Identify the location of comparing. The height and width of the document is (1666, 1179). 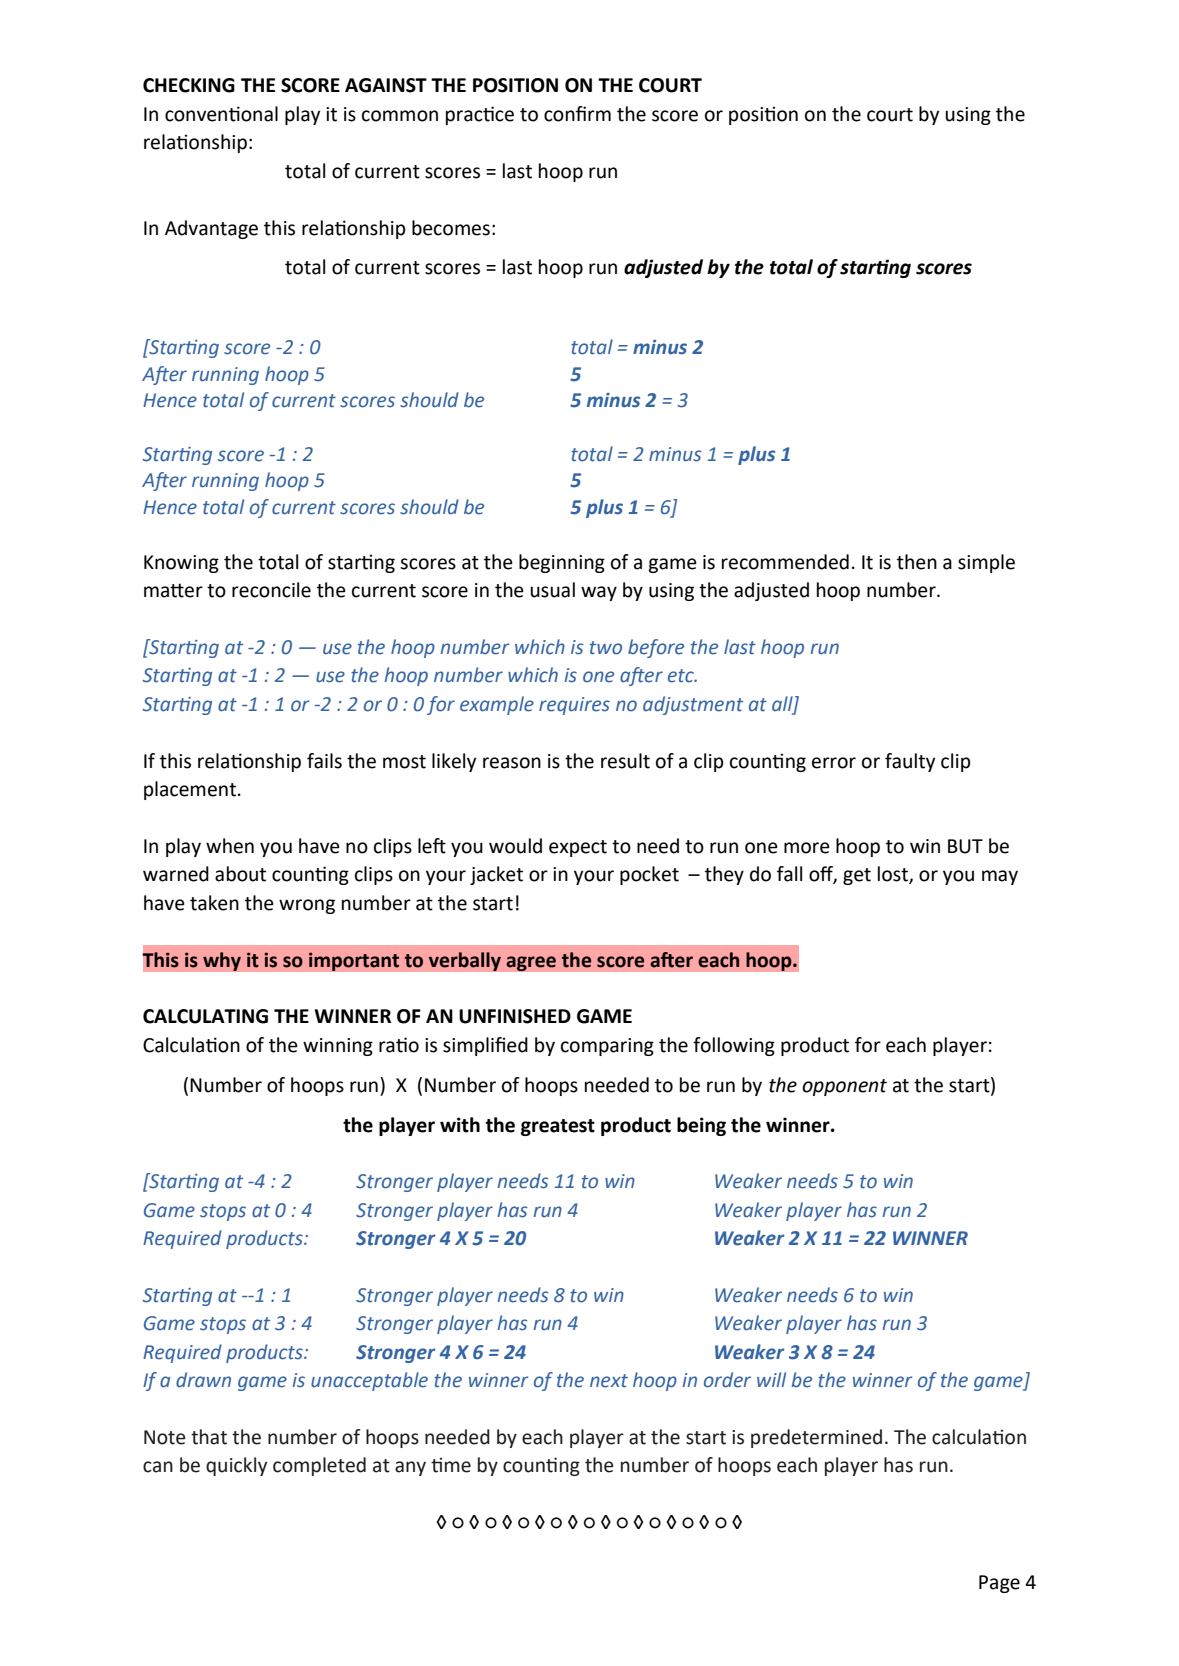
(607, 1047).
